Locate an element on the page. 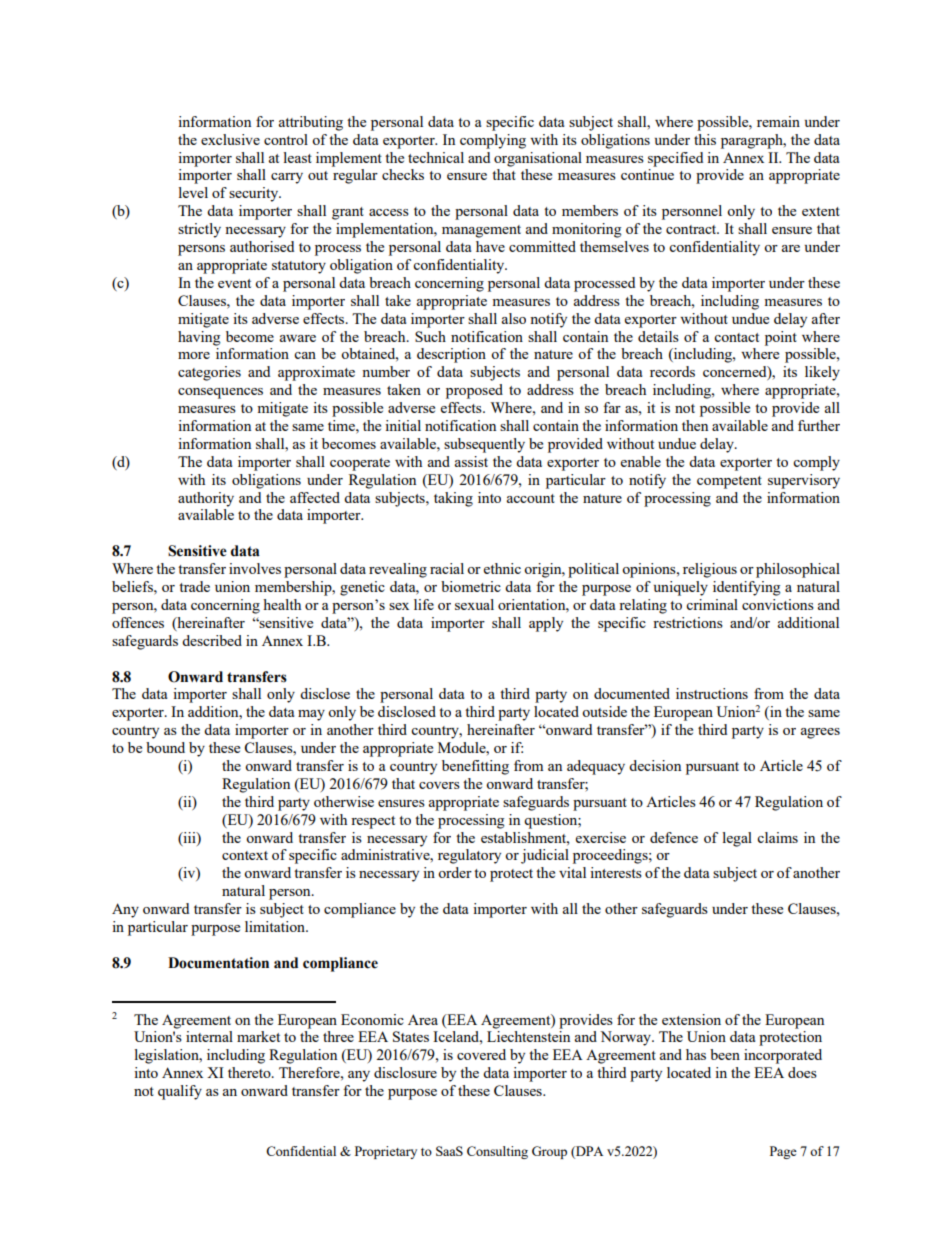  technical is located at coordinates (436, 157).
